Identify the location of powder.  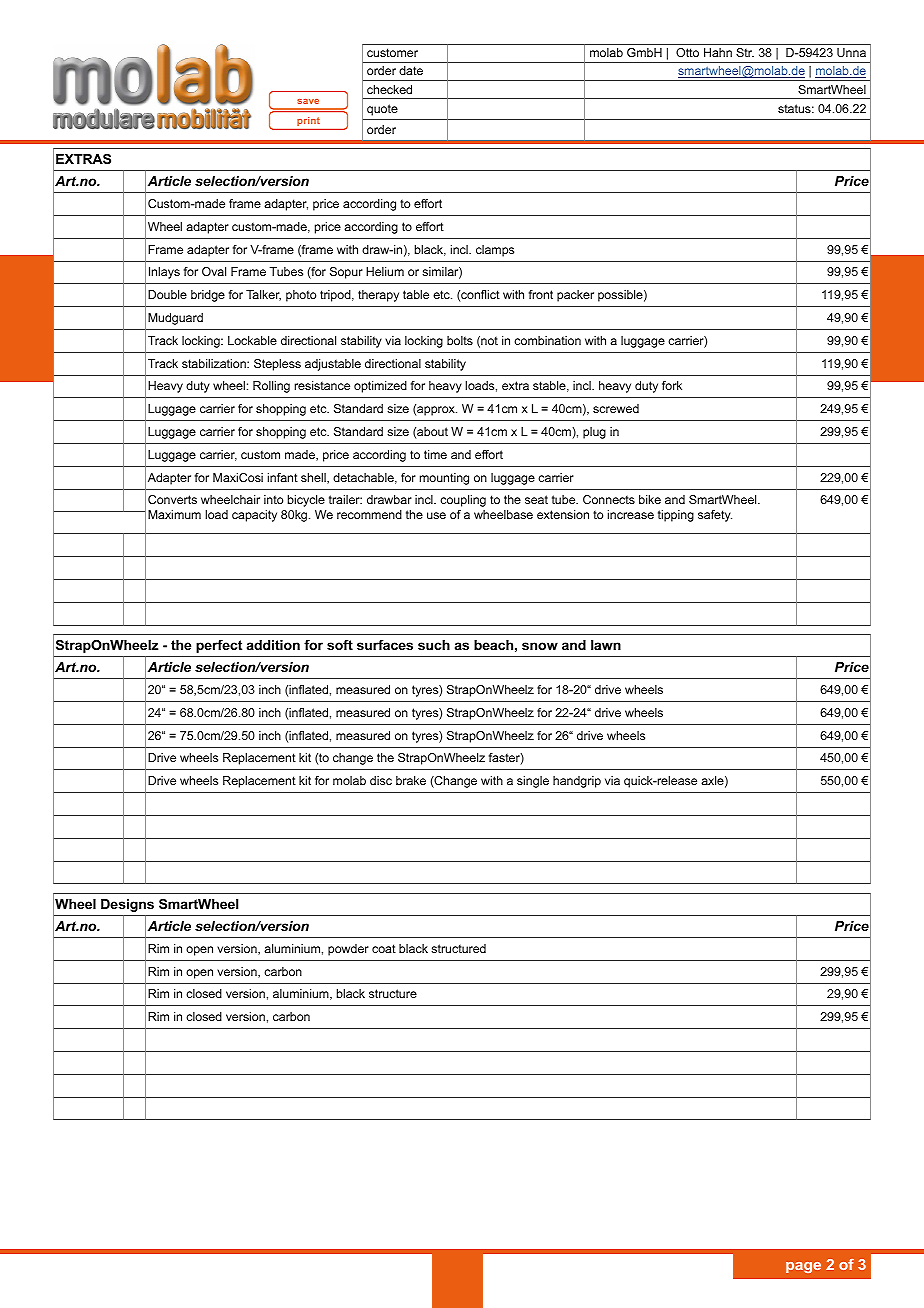
(348, 950).
